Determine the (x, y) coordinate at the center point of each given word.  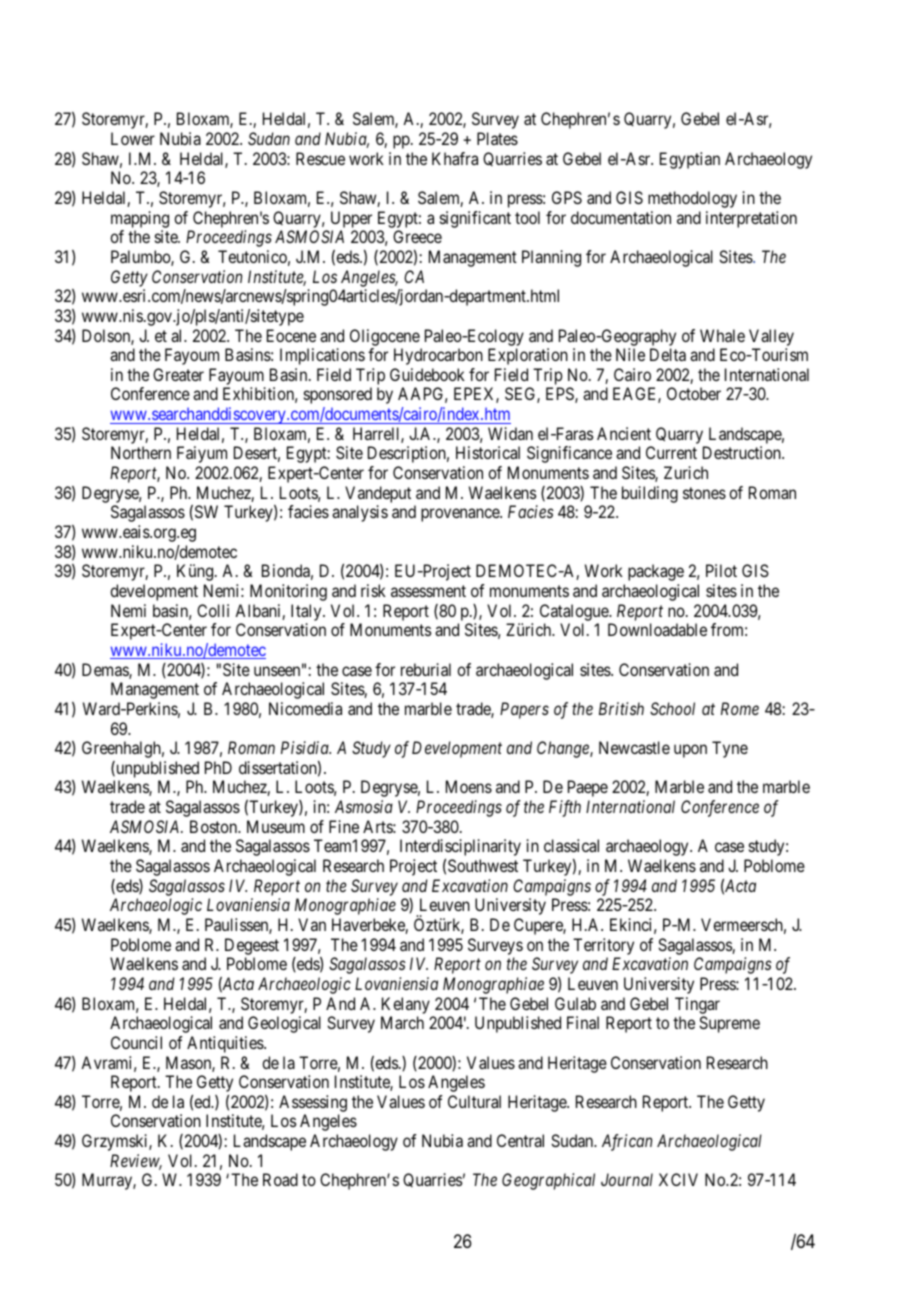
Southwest (483, 865)
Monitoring (288, 592)
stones (704, 493)
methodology (692, 199)
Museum (276, 826)
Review (136, 1162)
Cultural (474, 1101)
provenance (461, 515)
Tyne (730, 749)
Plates (497, 138)
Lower (133, 138)
